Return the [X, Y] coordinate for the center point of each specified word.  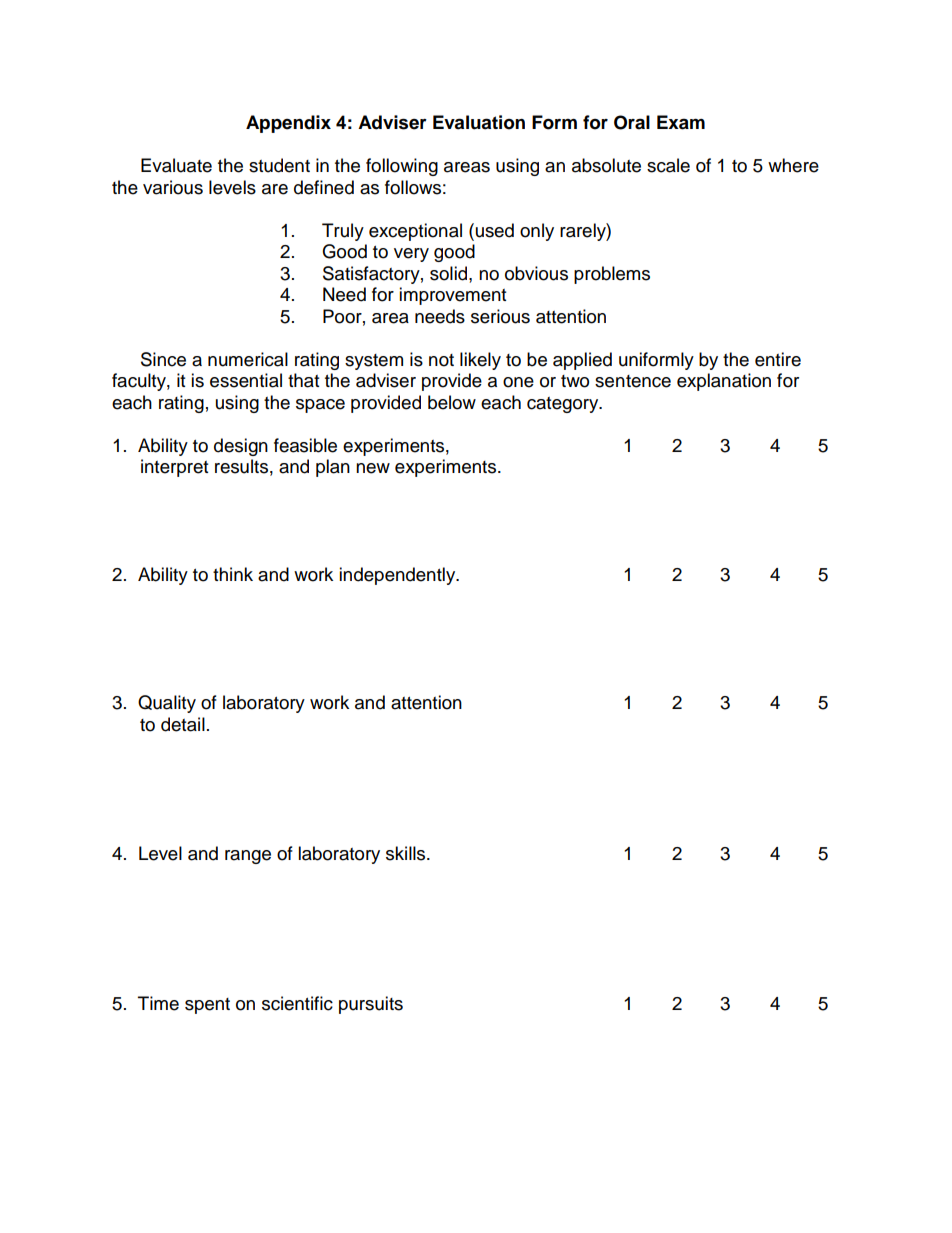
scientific [297, 1003]
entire [778, 359]
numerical [248, 359]
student [279, 165]
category [564, 405]
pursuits [371, 1005]
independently [398, 576]
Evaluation [479, 122]
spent [207, 1006]
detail [183, 724]
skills [407, 853]
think [233, 574]
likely [480, 361]
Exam [681, 122]
